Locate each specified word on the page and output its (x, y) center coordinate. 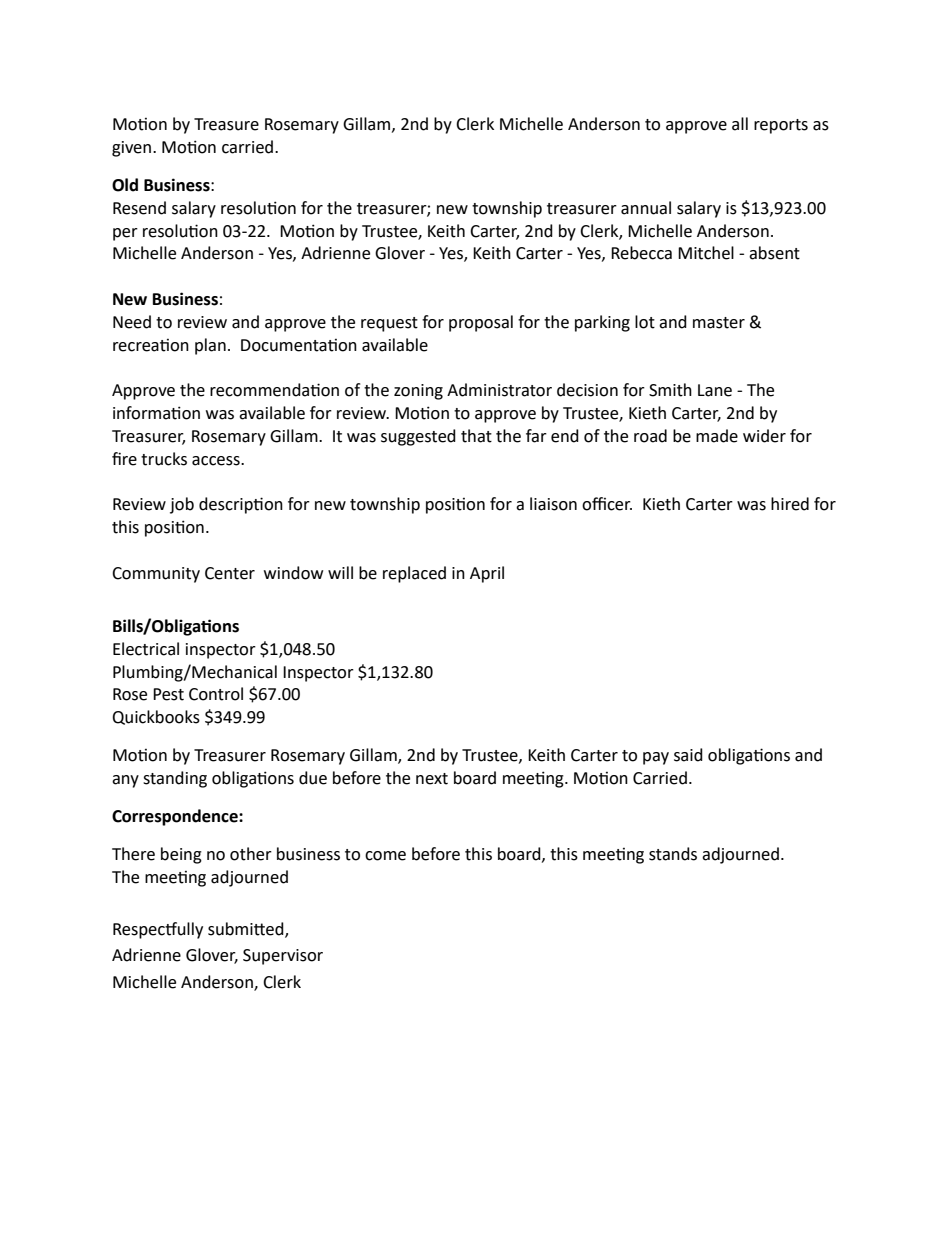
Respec (140, 931)
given (133, 149)
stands (673, 854)
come (385, 856)
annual (646, 208)
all (740, 124)
